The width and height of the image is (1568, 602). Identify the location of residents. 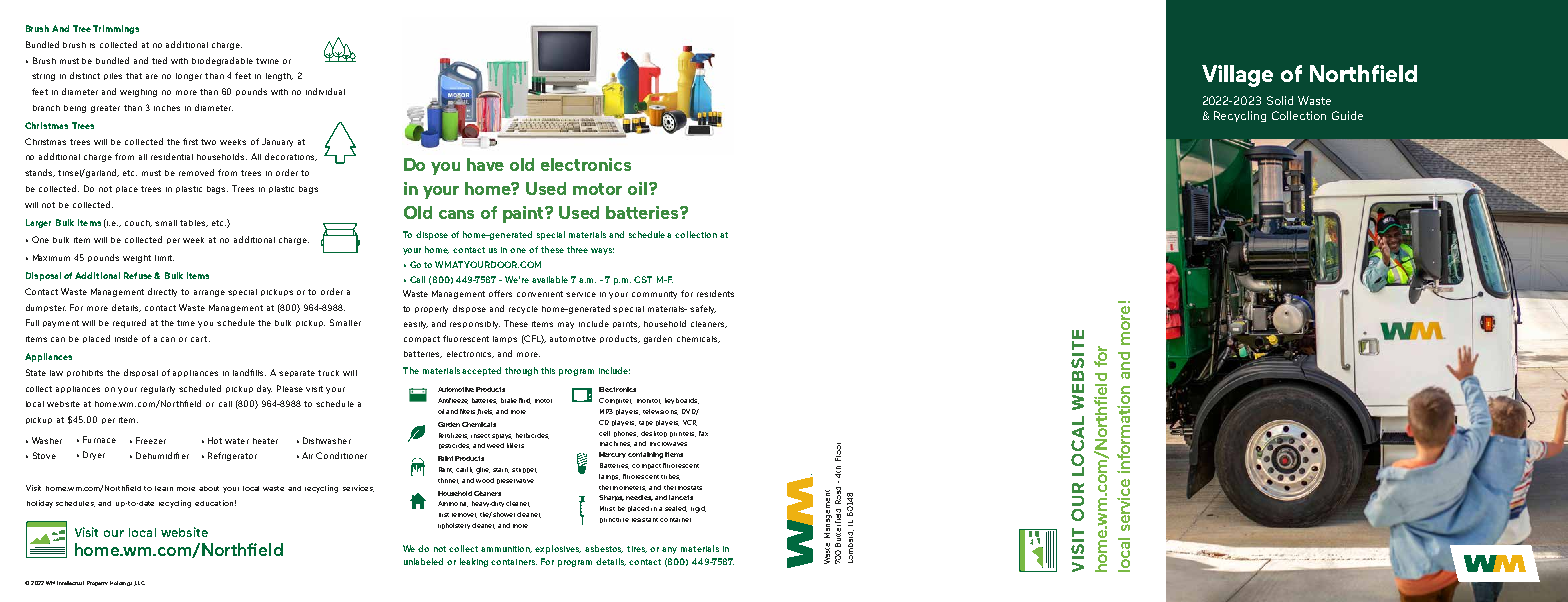
(715, 293).
